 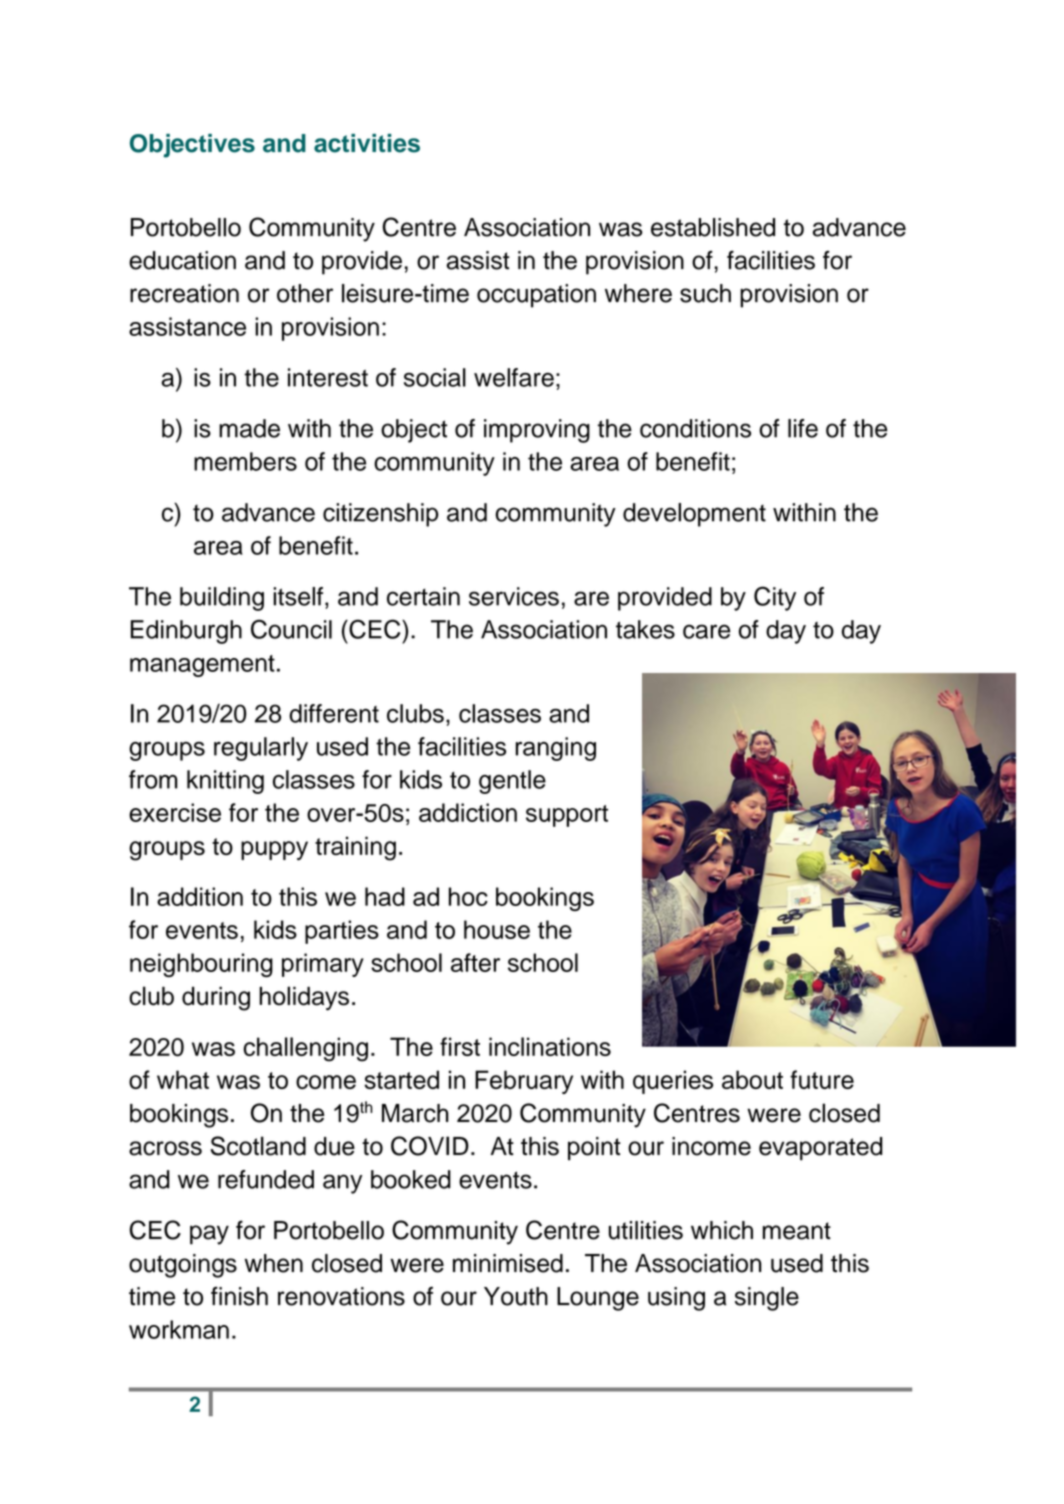 I want to click on established, so click(x=713, y=227).
